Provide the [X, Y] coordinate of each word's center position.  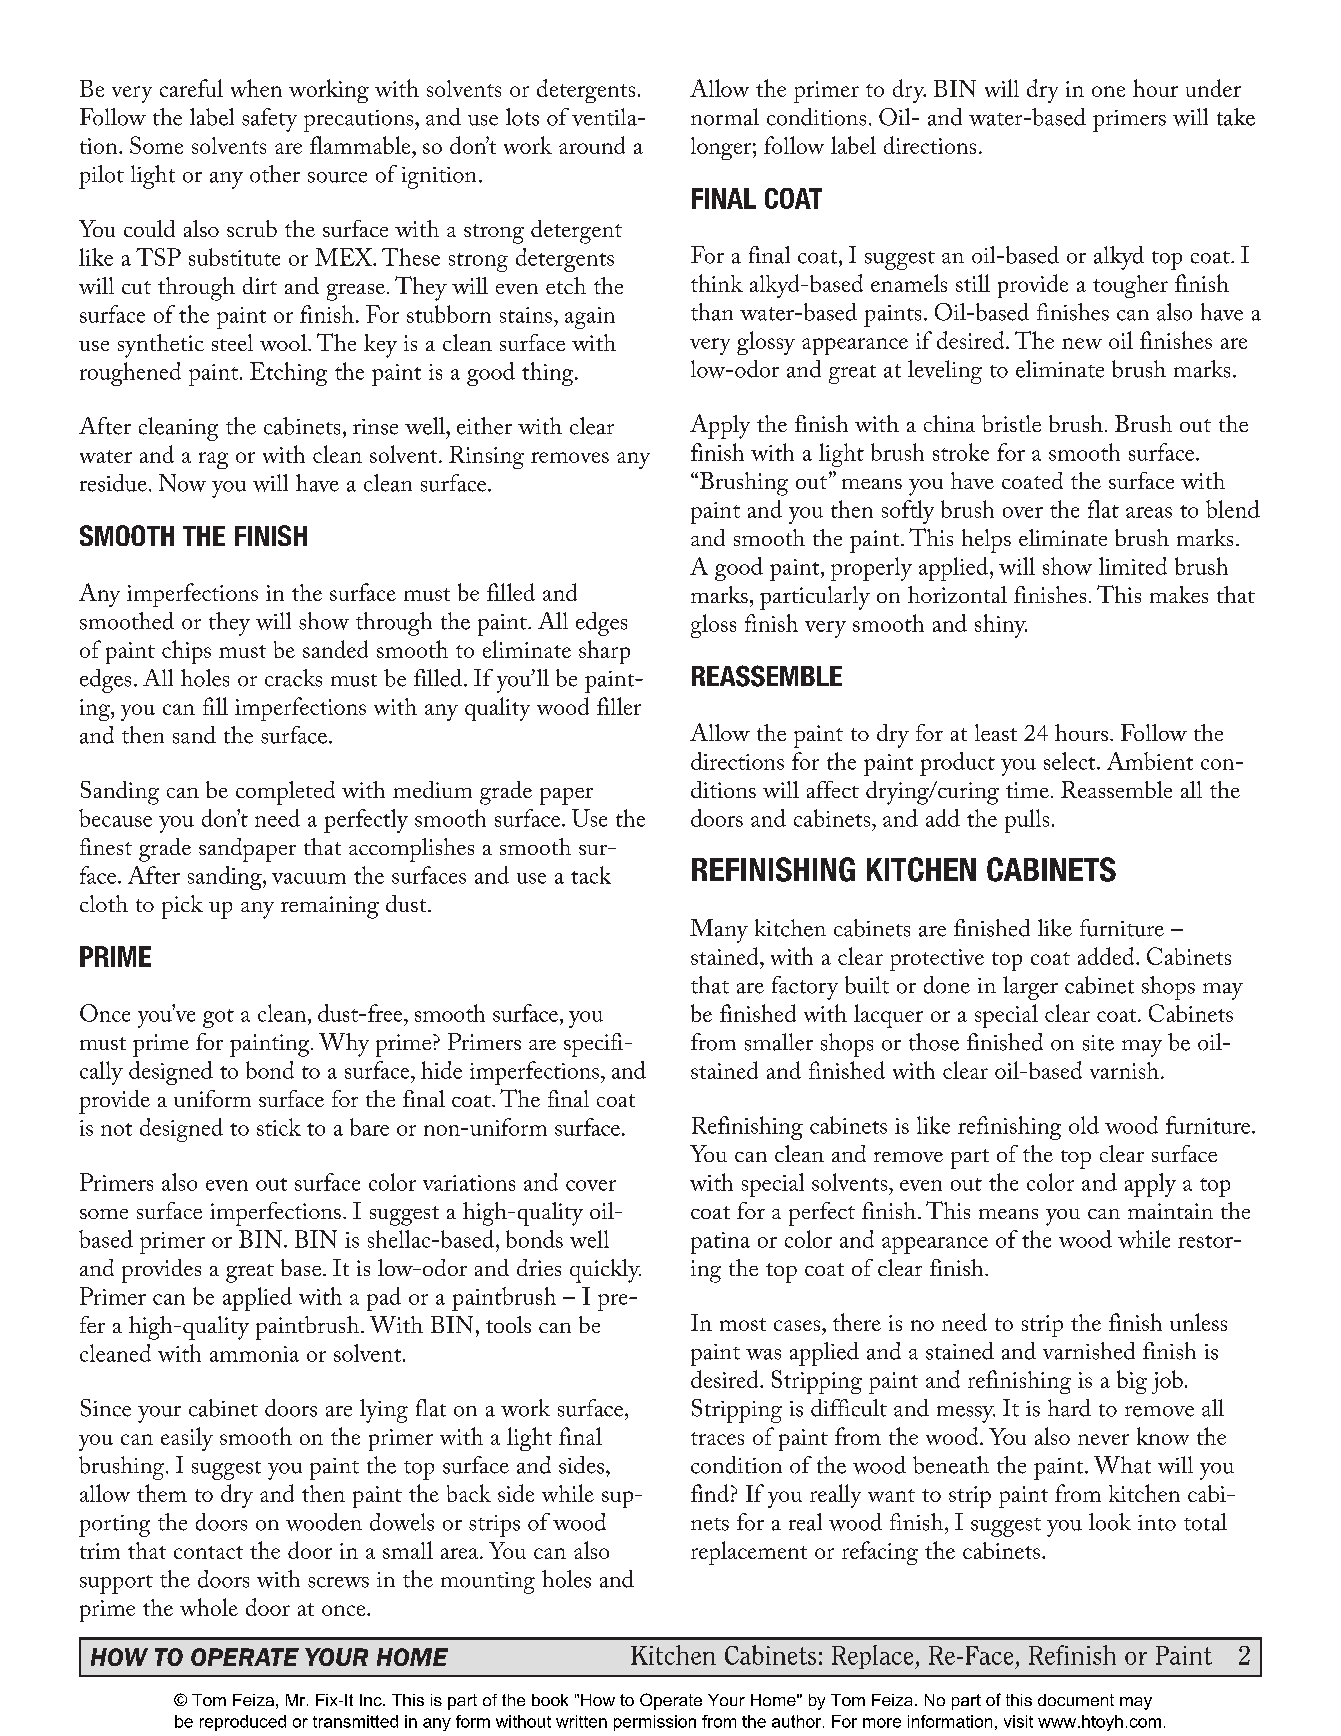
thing [549, 374]
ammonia [254, 1354]
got [218, 1018]
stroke [961, 452]
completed [285, 793]
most [743, 1324]
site [1098, 1043]
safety [269, 120]
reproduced [243, 1723]
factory [805, 988]
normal [725, 117]
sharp [604, 652]
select [1071, 761]
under [1213, 88]
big [1132, 1382]
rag [213, 460]
